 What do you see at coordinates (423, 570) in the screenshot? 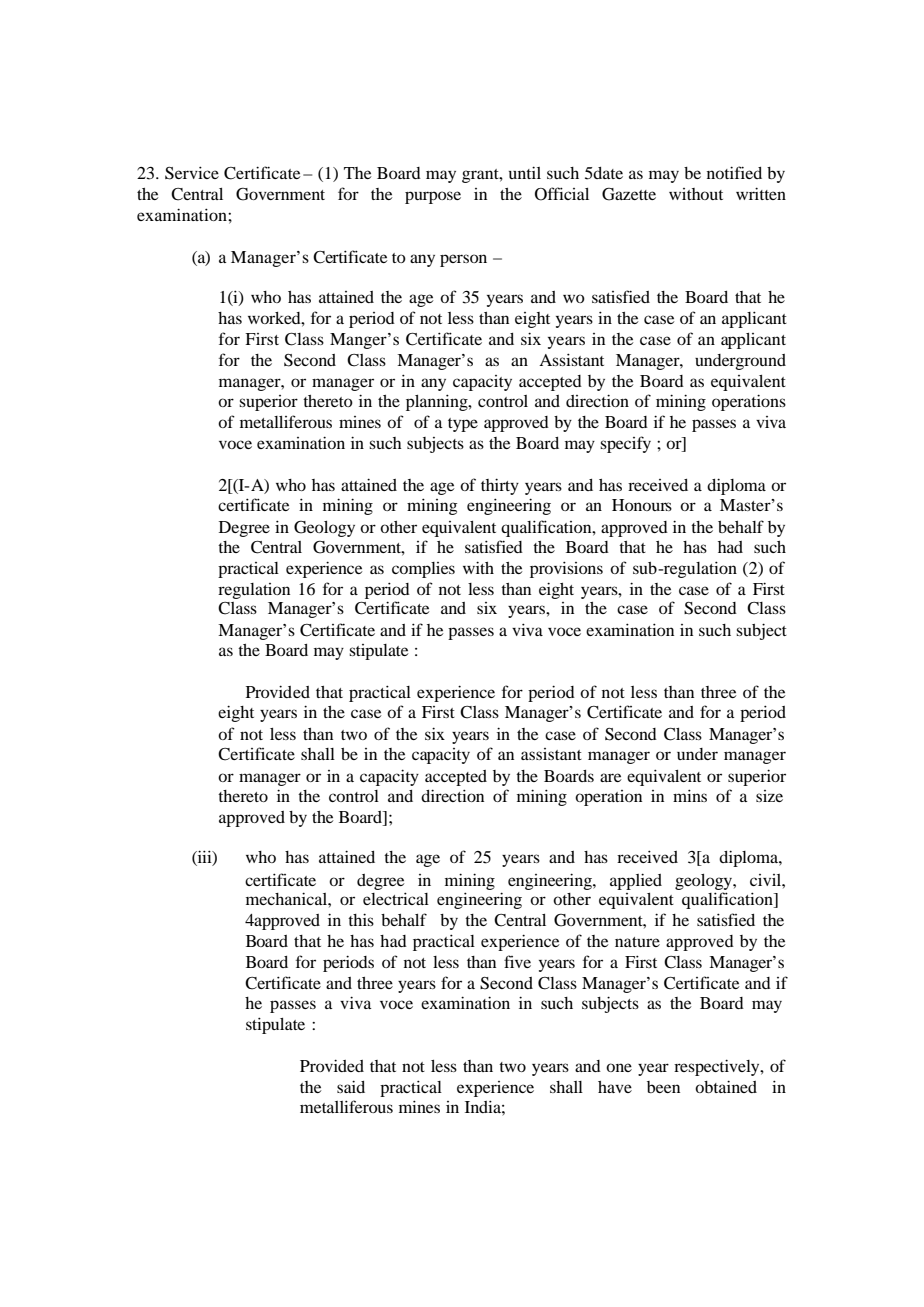
I see `complies` at bounding box center [423, 570].
